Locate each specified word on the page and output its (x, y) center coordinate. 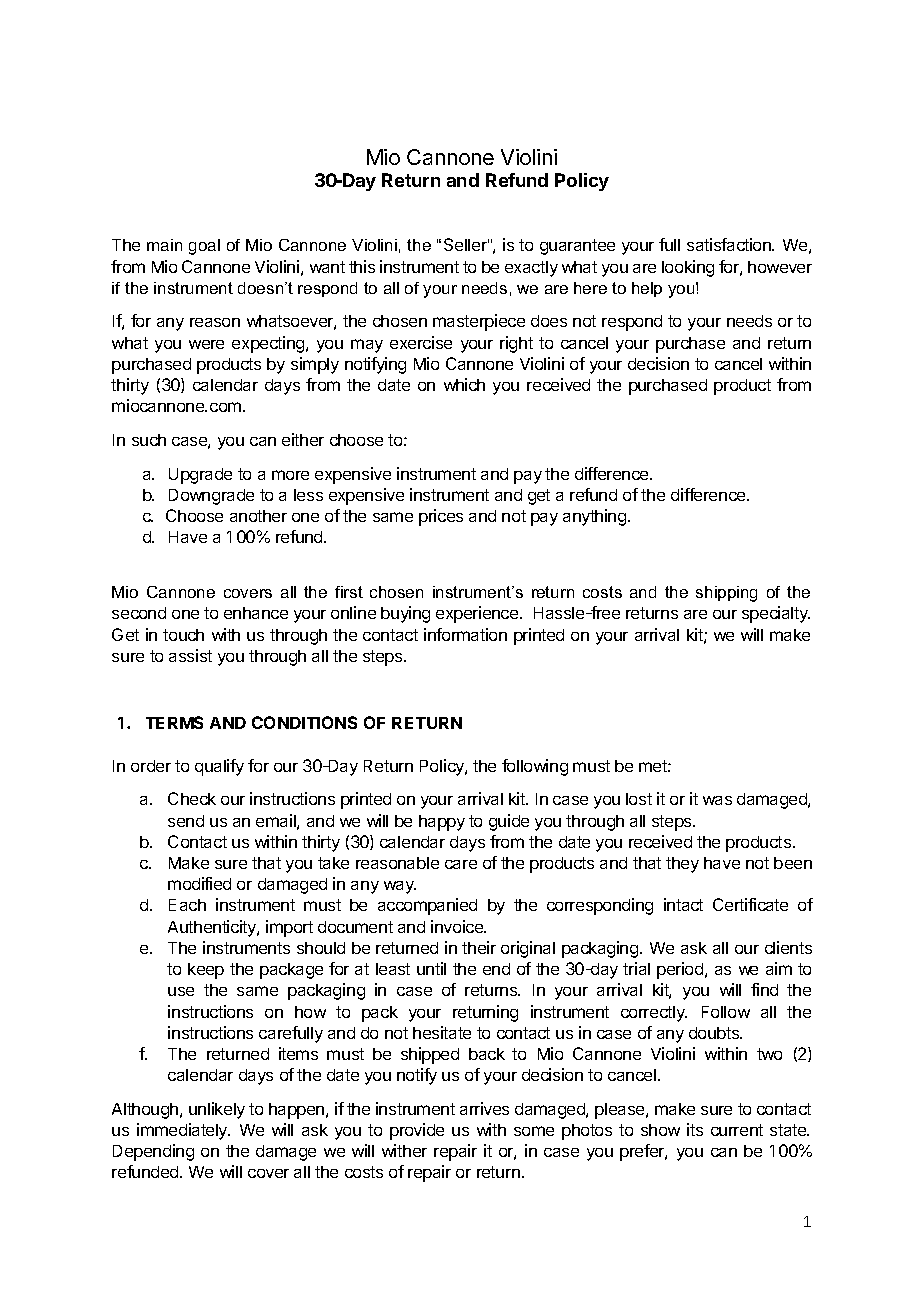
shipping (726, 594)
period (681, 970)
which (464, 384)
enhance (256, 613)
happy (442, 823)
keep (206, 971)
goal (204, 247)
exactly (531, 269)
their (479, 947)
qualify (219, 767)
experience (478, 614)
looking (688, 268)
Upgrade (200, 476)
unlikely (217, 1110)
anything (596, 517)
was (717, 800)
